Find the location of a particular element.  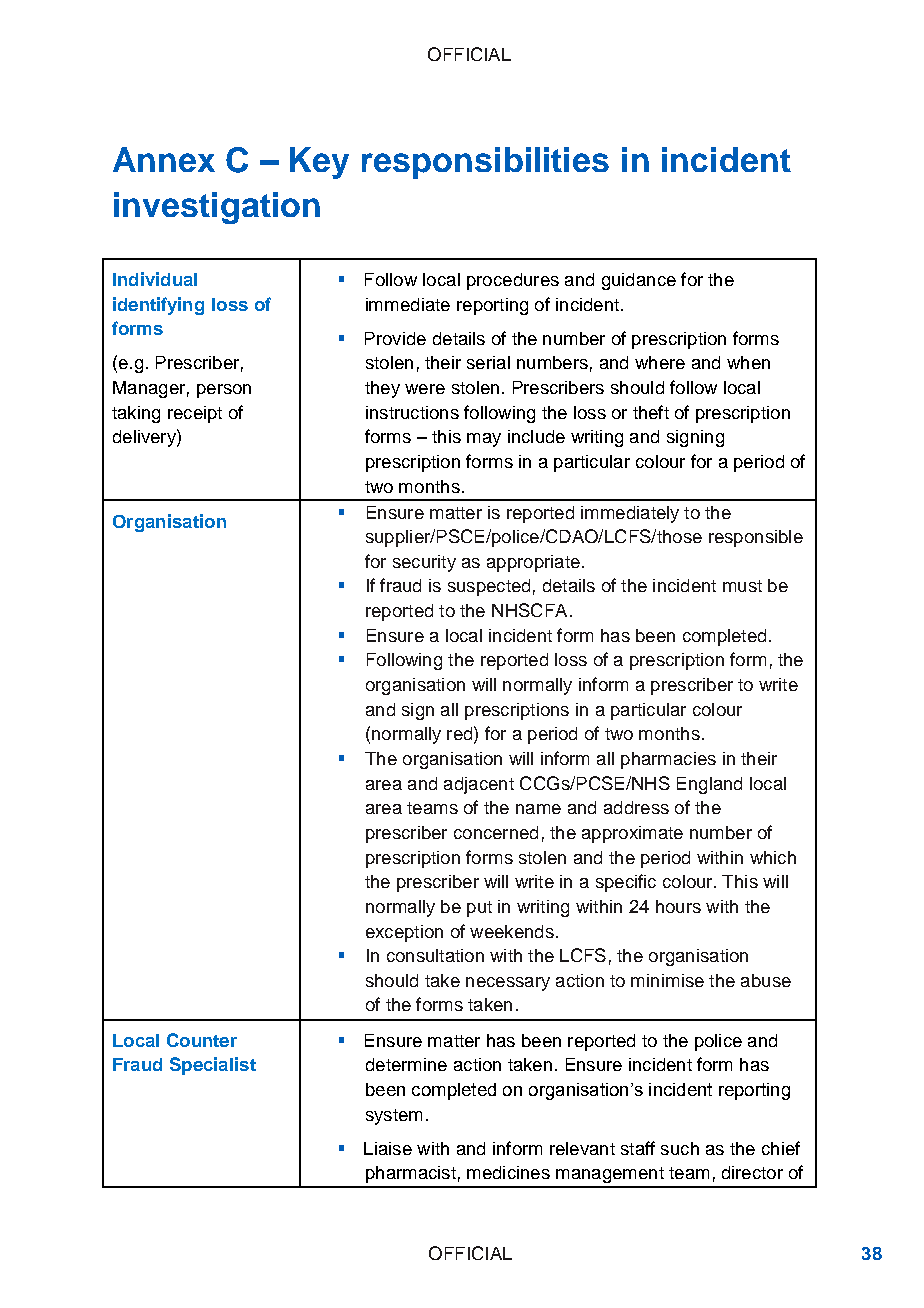

where is located at coordinates (660, 362).
